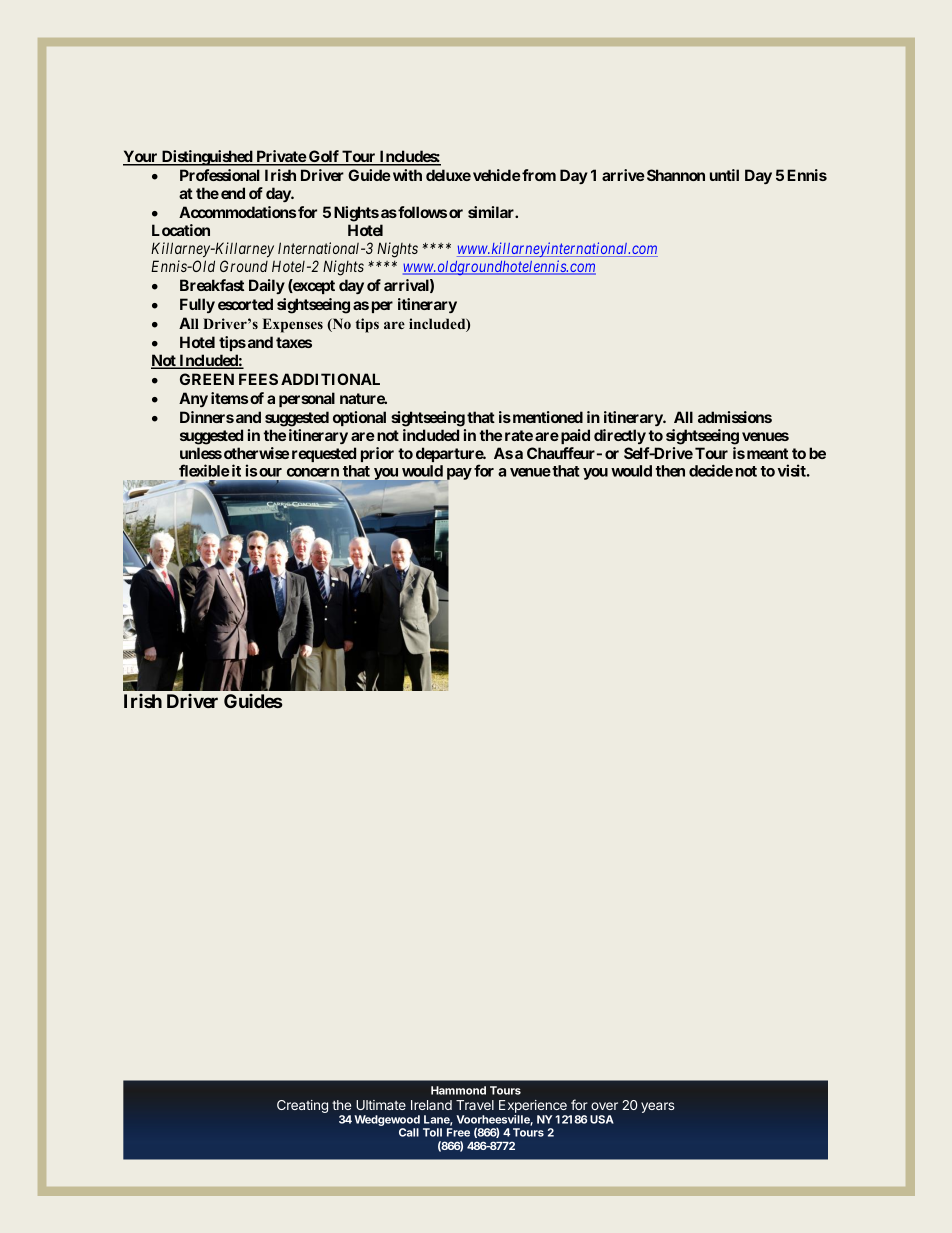 The width and height of the screenshot is (952, 1233). I want to click on with, so click(407, 175).
